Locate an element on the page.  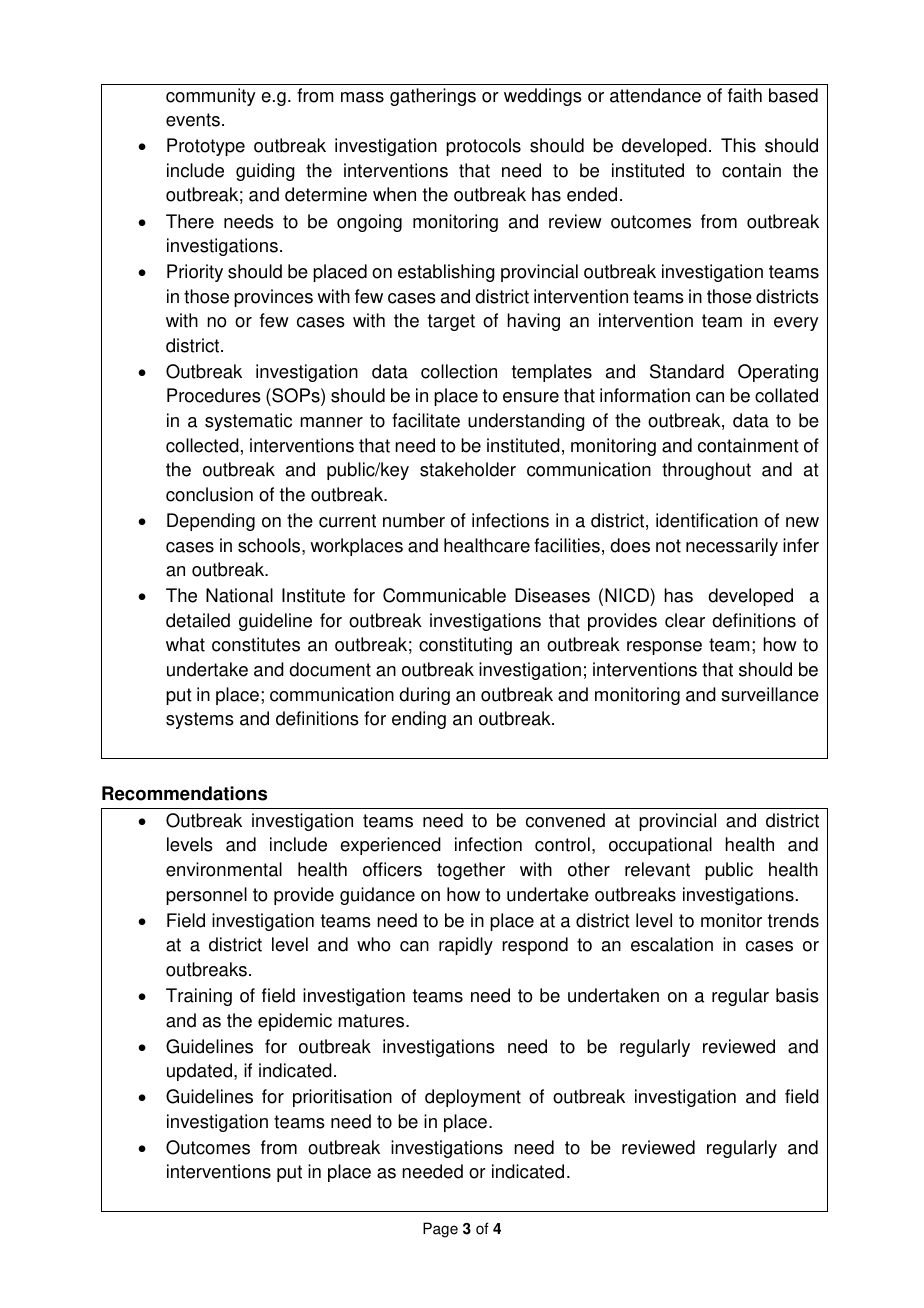
protocols is located at coordinates (483, 147).
